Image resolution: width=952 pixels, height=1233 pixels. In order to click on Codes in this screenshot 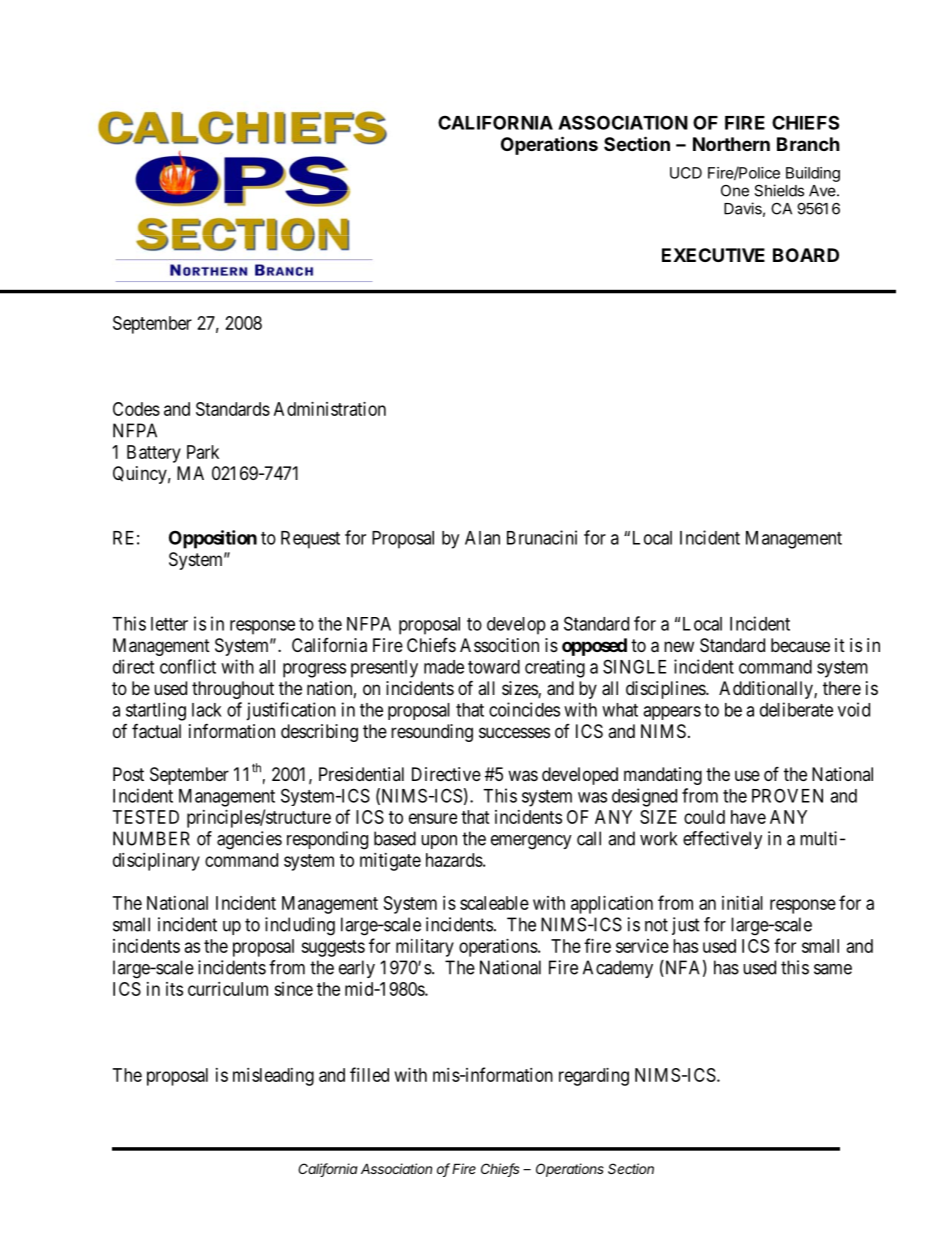, I will do `click(136, 409)`.
